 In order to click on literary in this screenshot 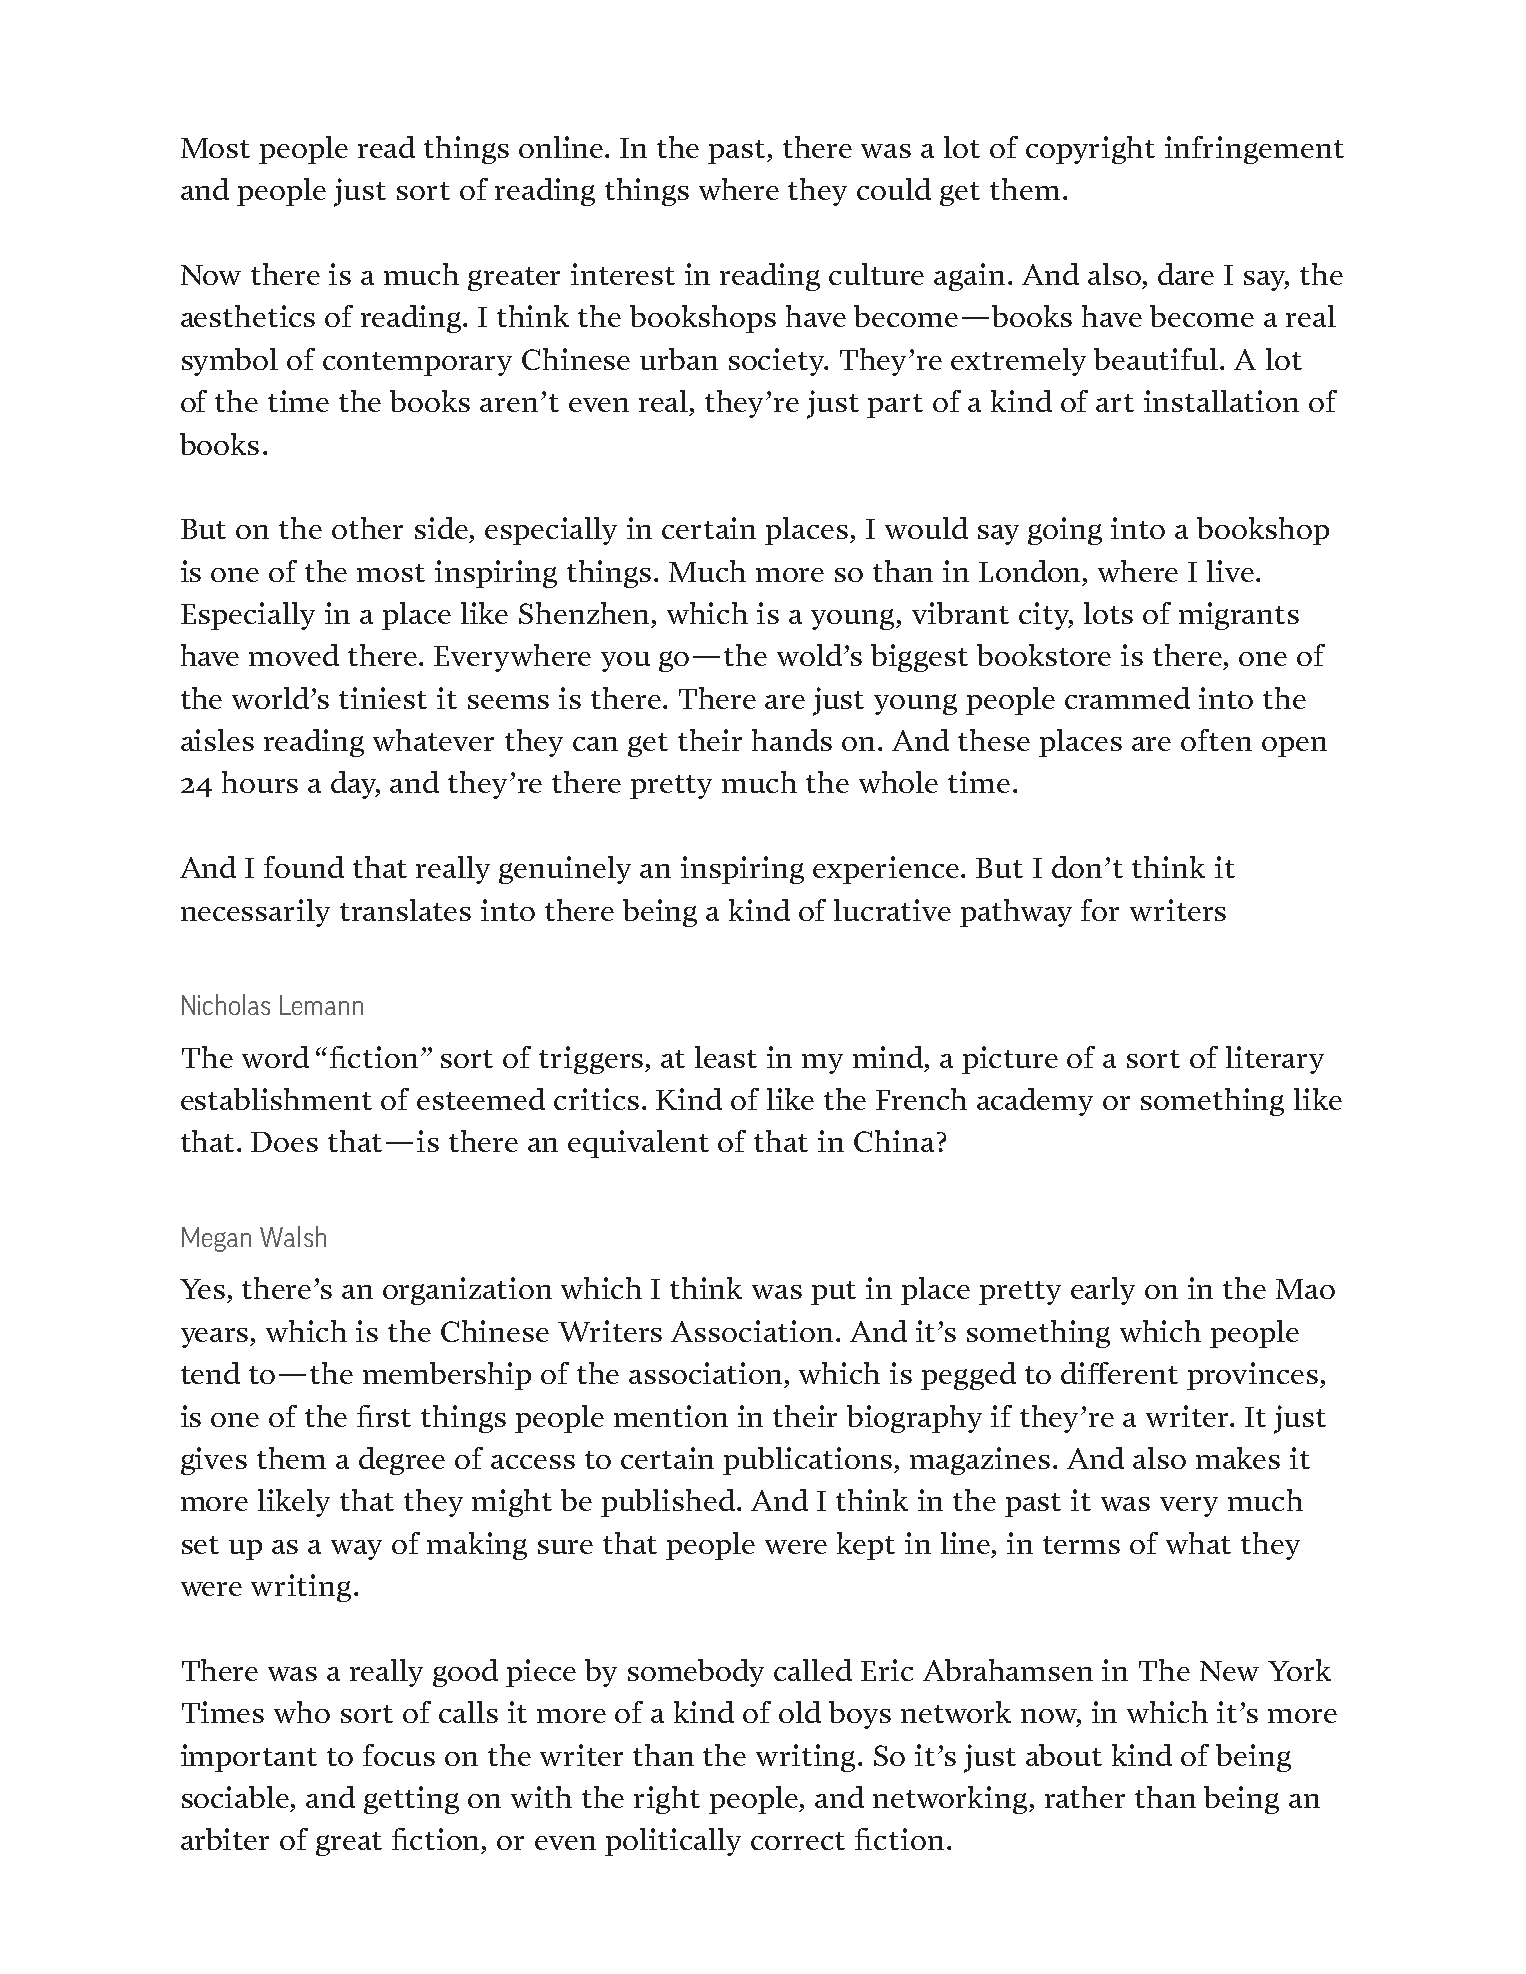, I will do `click(1275, 1060)`.
